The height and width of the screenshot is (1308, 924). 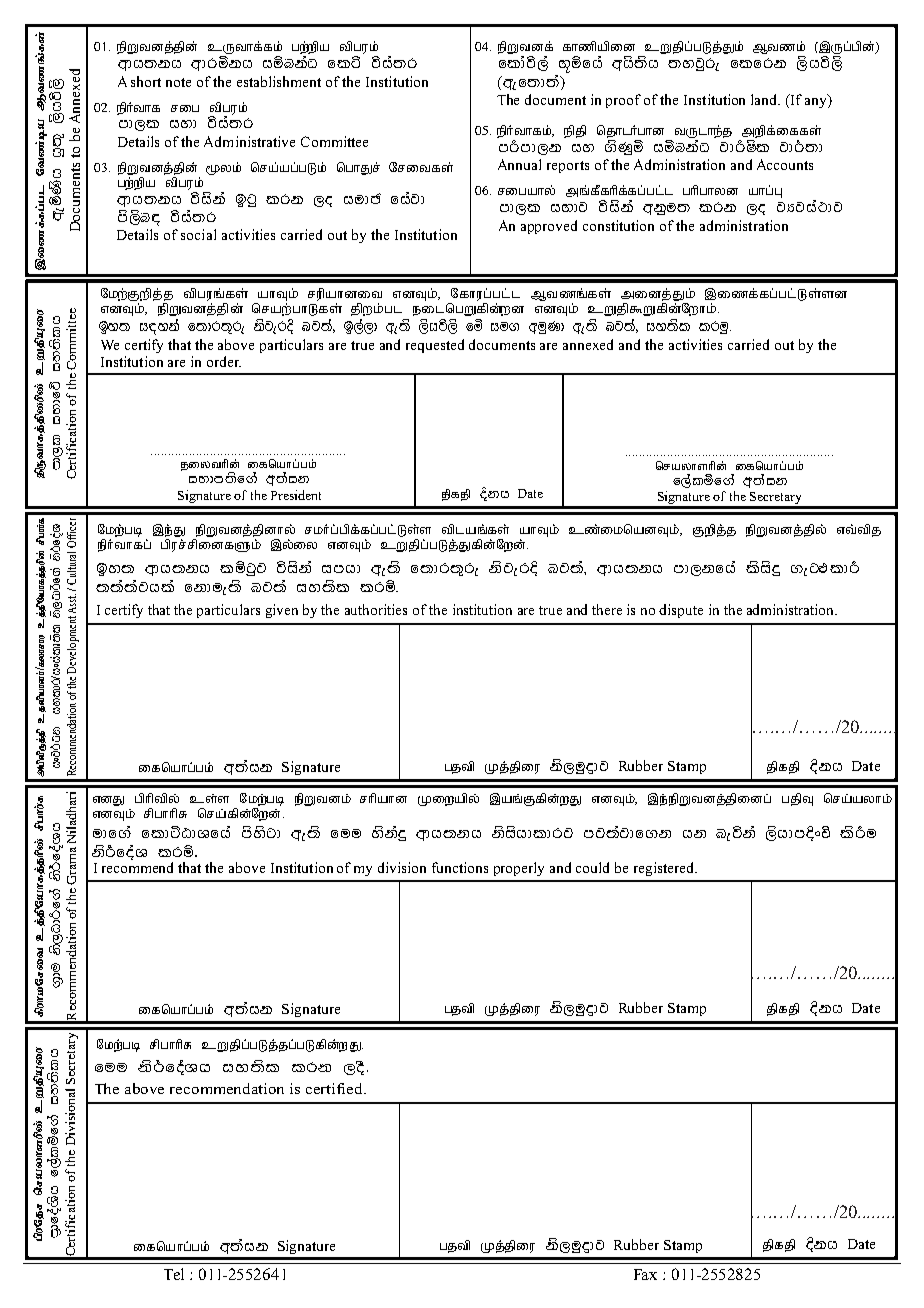 What do you see at coordinates (282, 611) in the screenshot?
I see `given` at bounding box center [282, 611].
